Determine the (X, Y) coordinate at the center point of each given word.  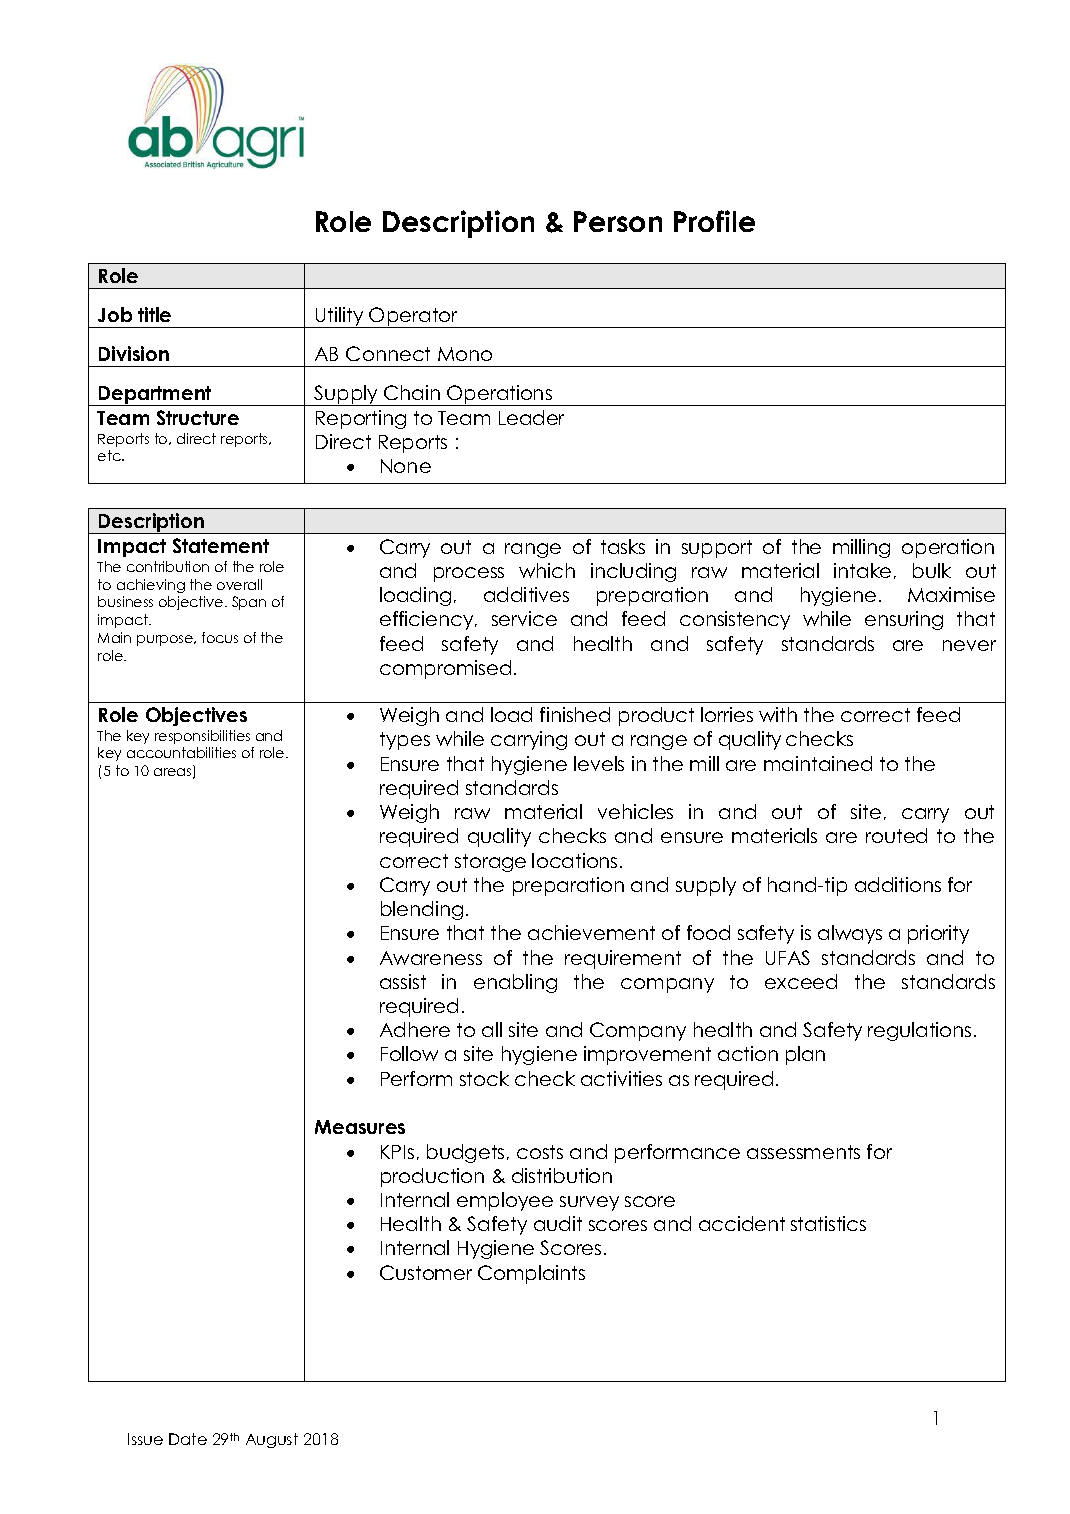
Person (618, 221)
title (154, 314)
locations (574, 860)
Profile (714, 221)
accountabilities (181, 752)
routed (896, 835)
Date (188, 1439)
